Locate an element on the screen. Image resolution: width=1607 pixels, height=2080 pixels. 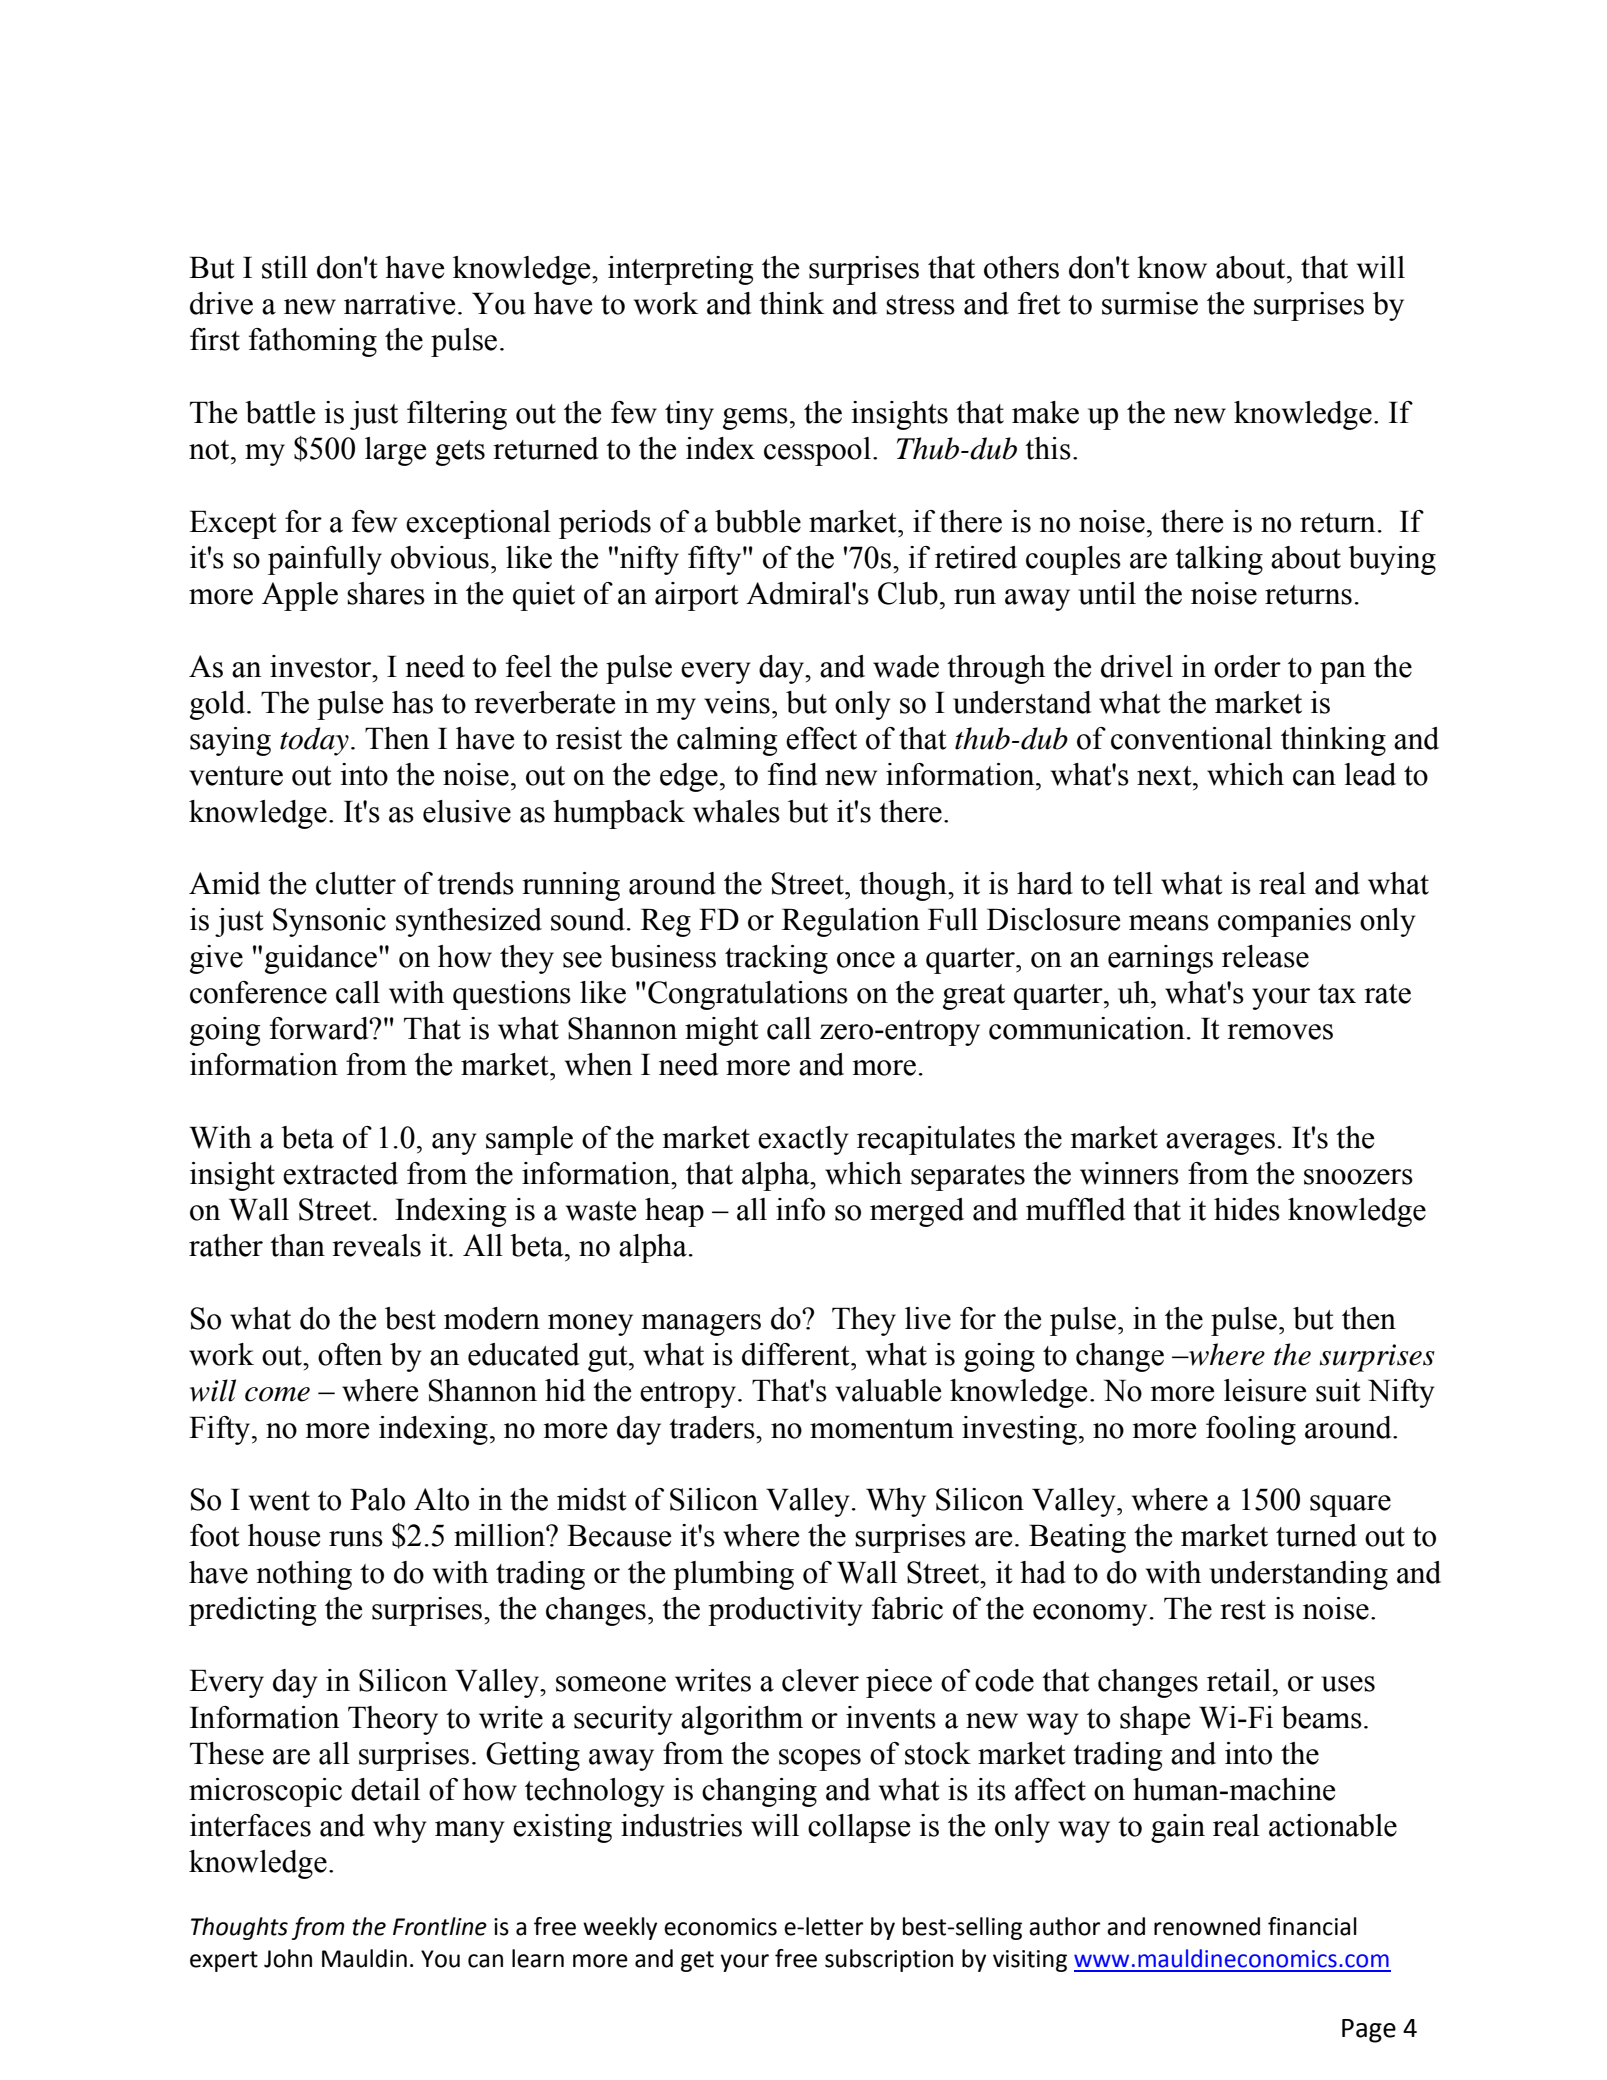
extracted is located at coordinates (340, 1173).
